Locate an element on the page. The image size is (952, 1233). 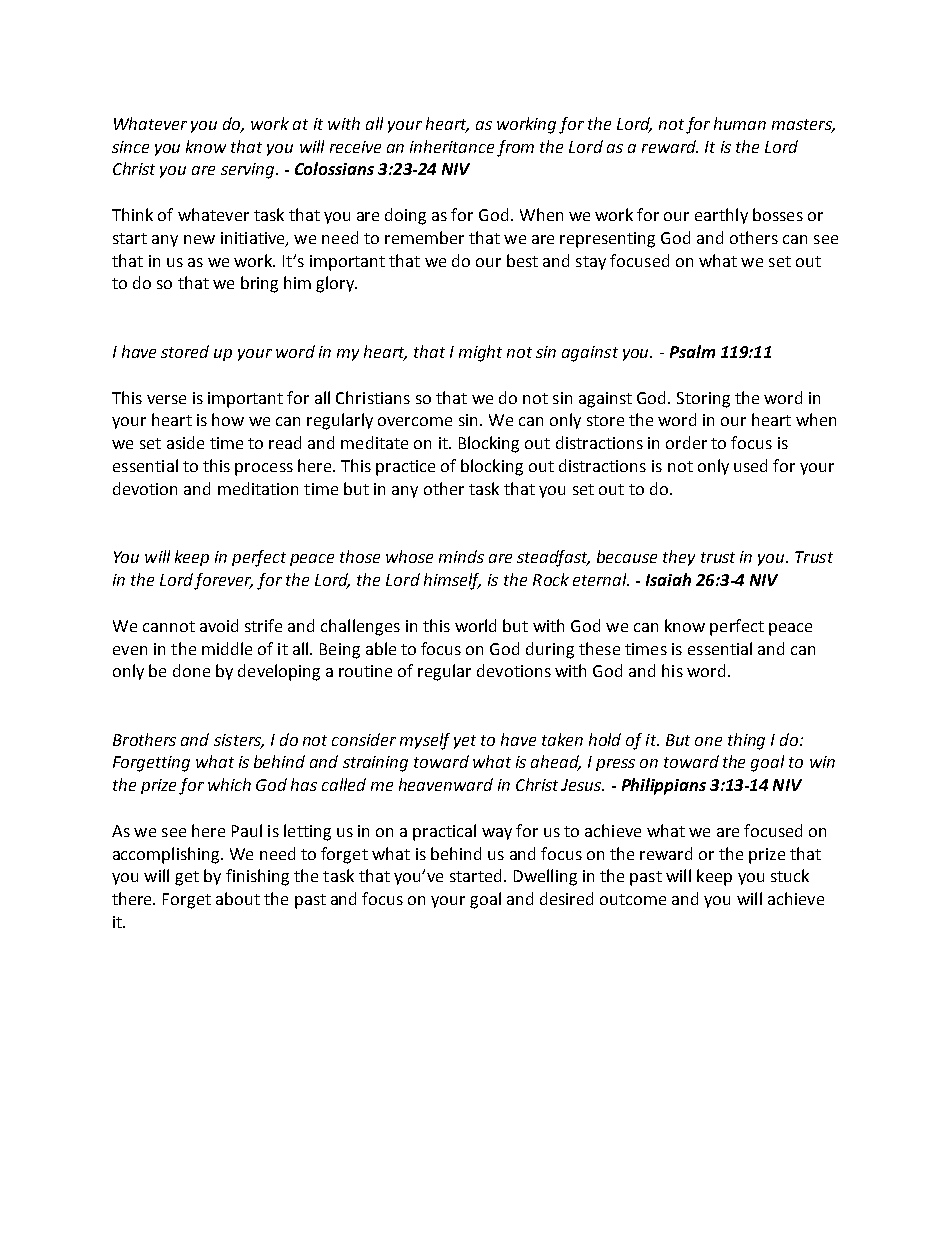
human is located at coordinates (740, 123).
